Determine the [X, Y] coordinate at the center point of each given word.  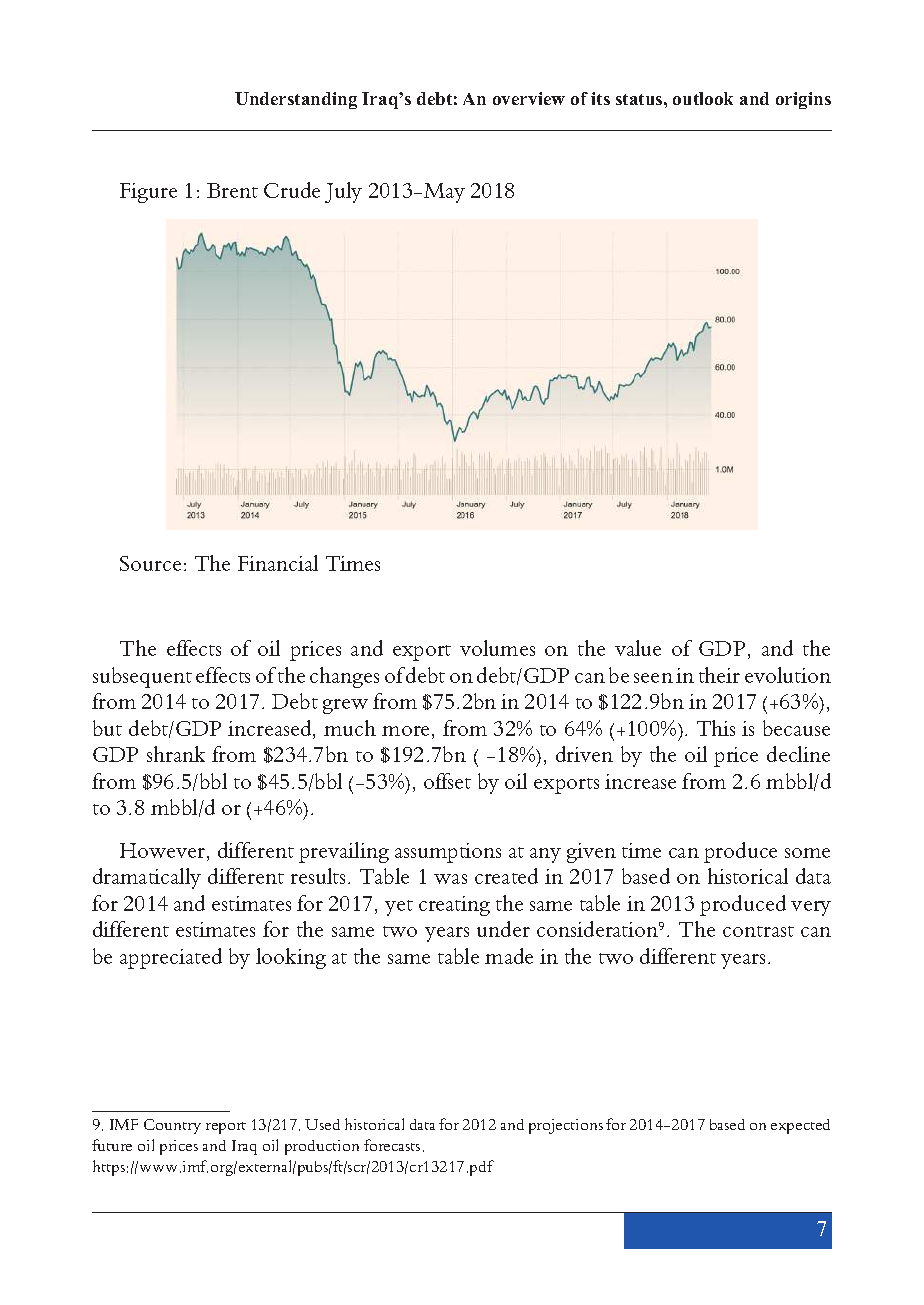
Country [172, 1126]
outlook [703, 98]
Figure [148, 193]
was [450, 879]
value [638, 648]
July [343, 192]
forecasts [392, 1145]
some [807, 853]
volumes [497, 648]
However [164, 852]
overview [529, 98]
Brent [232, 190]
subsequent [142, 677]
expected [800, 1126]
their [719, 675]
